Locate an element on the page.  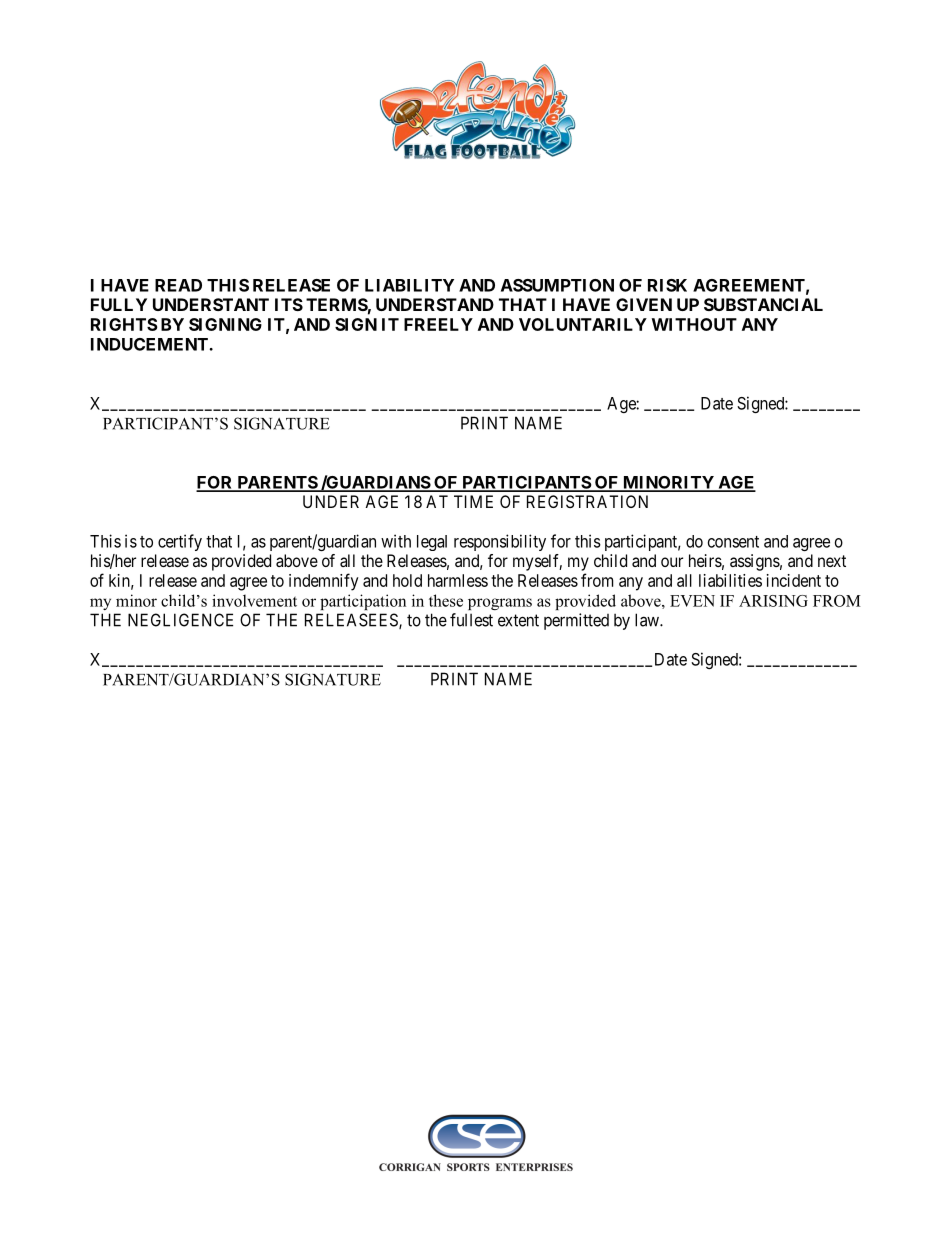
READ is located at coordinates (178, 285).
